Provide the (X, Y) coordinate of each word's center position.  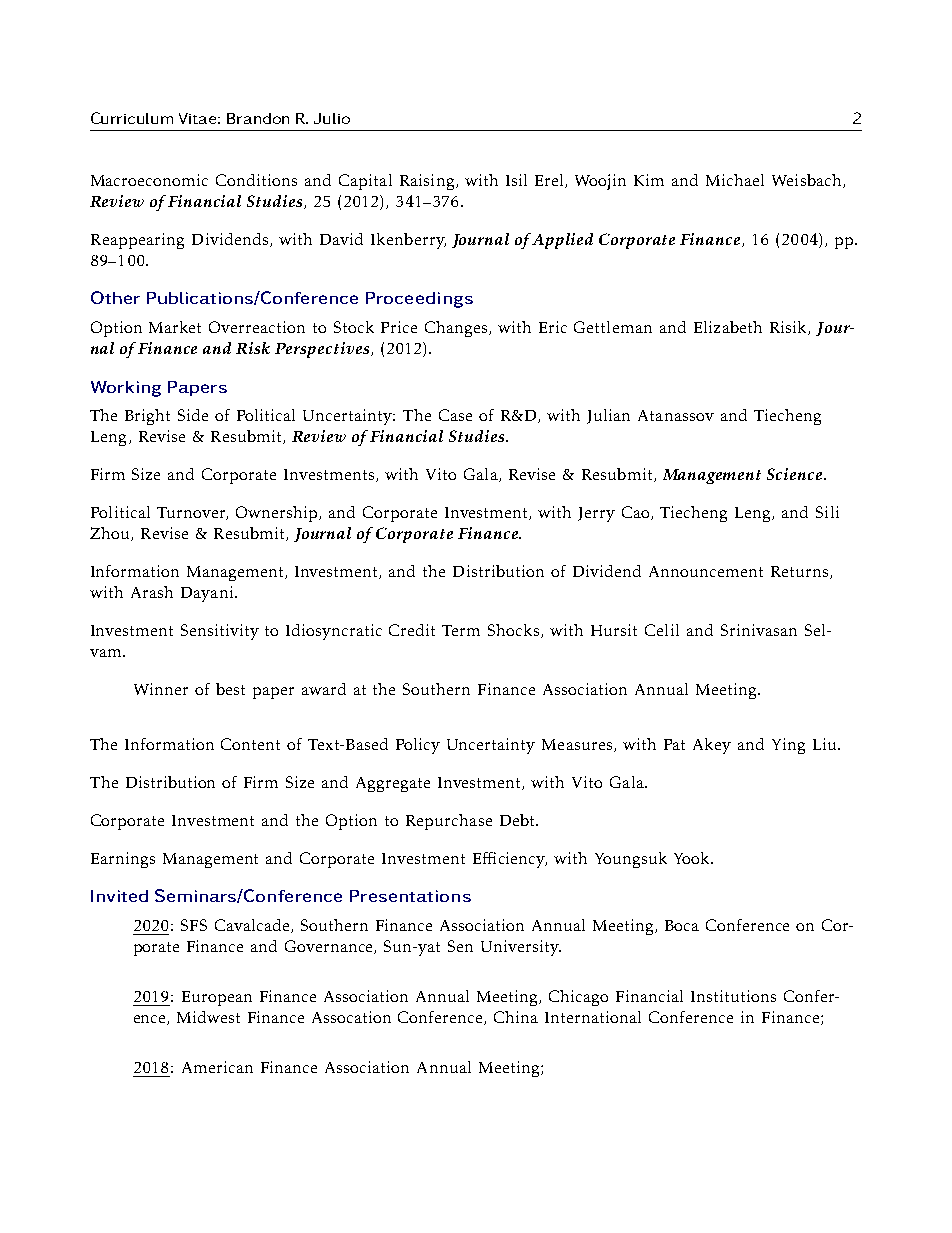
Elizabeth (728, 327)
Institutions (733, 996)
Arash (152, 592)
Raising (427, 182)
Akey (712, 746)
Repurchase (449, 822)
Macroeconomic (149, 180)
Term (461, 630)
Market (175, 327)
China (516, 1017)
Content (250, 744)
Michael (735, 180)
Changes (456, 329)
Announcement (706, 571)
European (217, 998)
